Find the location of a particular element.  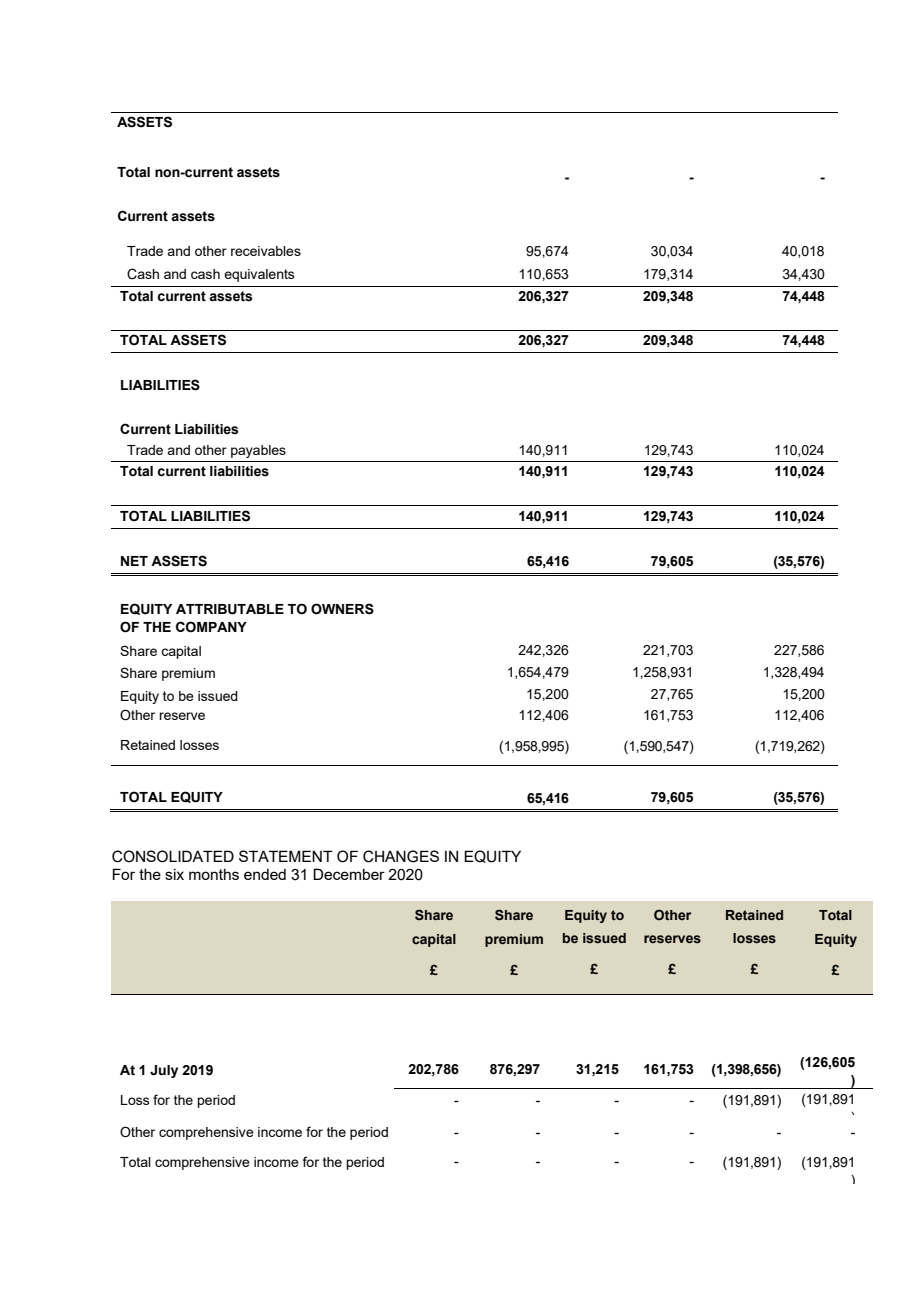

ended is located at coordinates (265, 874).
